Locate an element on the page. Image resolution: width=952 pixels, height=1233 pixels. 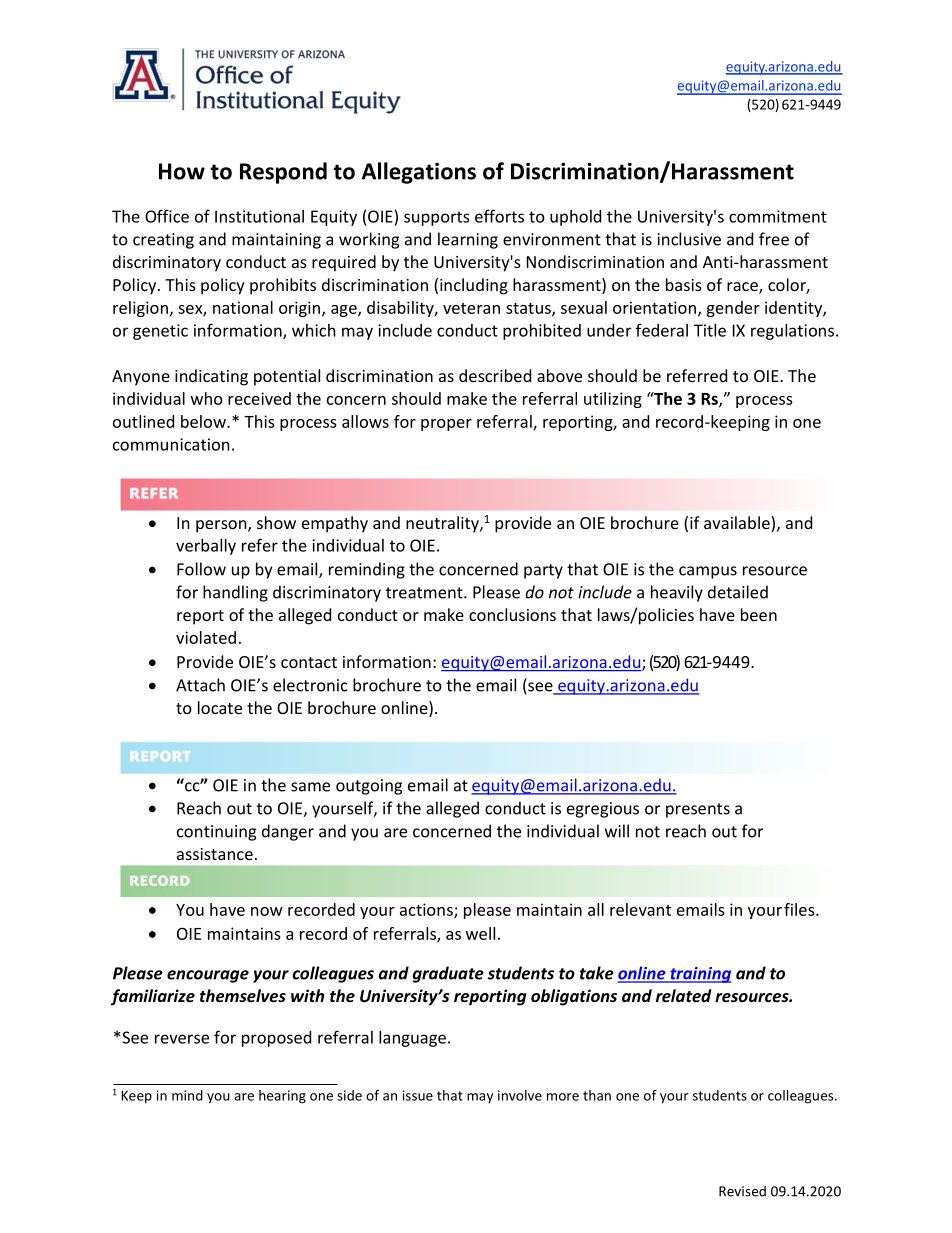
hearing is located at coordinates (282, 1097).
